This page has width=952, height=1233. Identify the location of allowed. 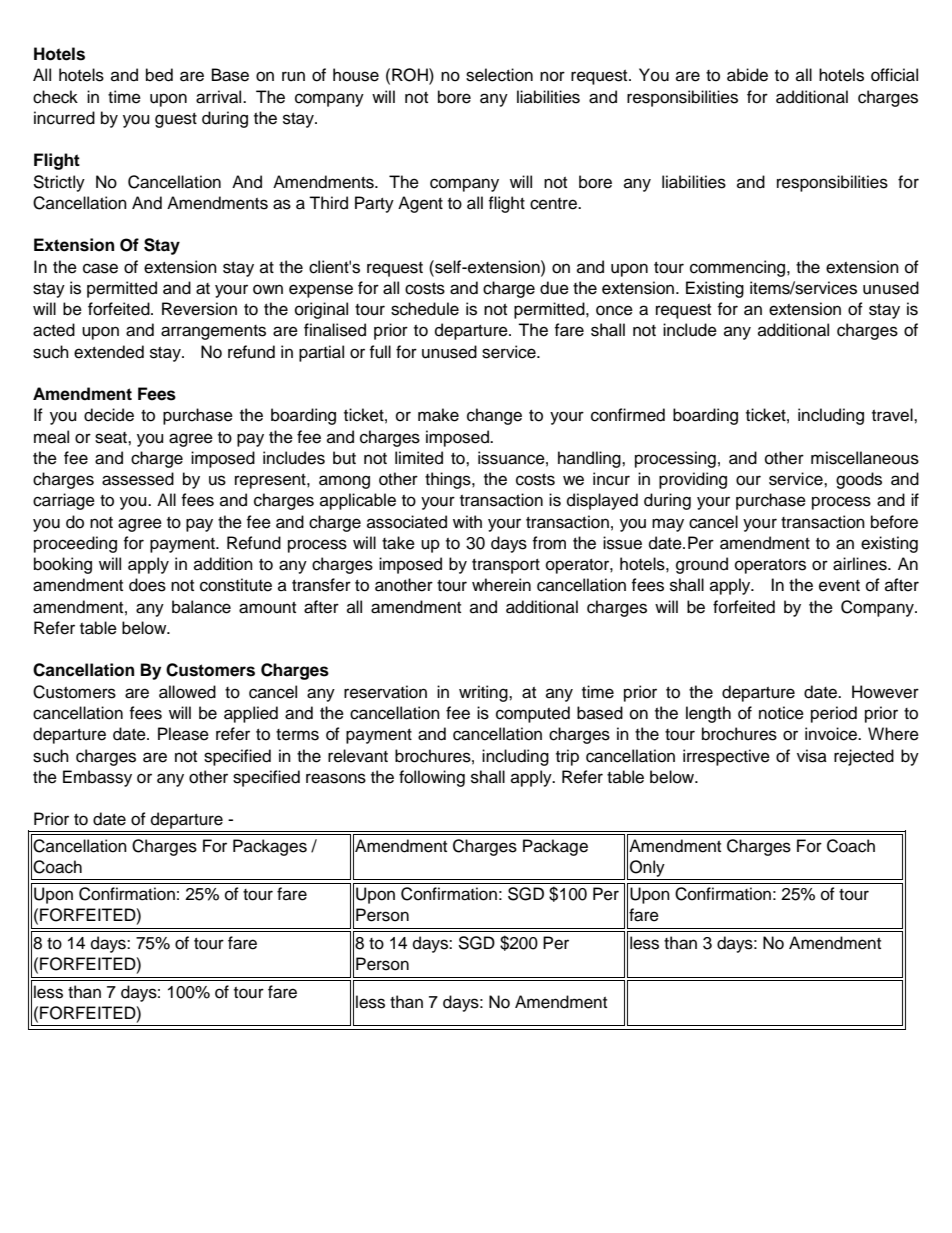
(187, 692).
